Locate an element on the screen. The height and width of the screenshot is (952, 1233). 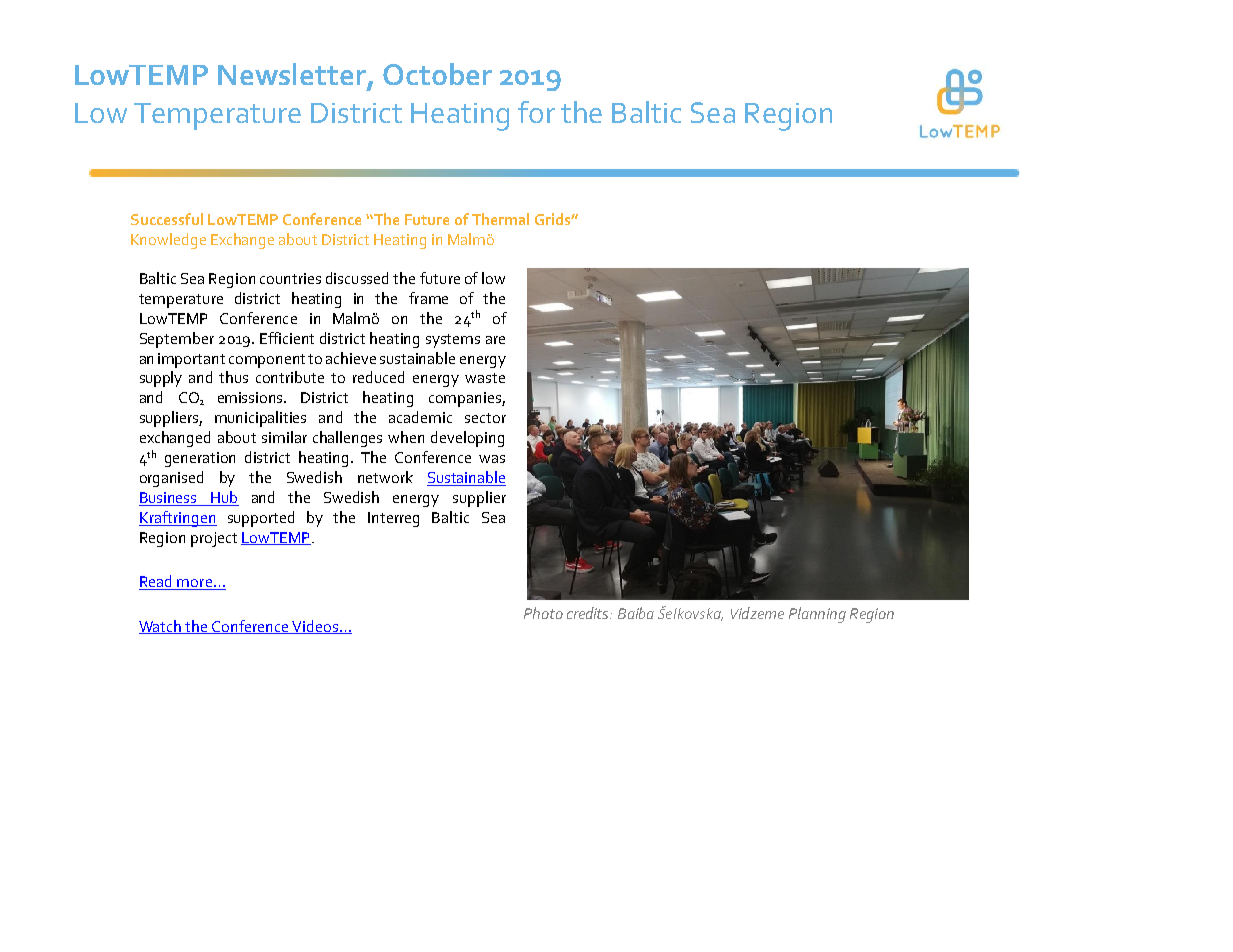
sector is located at coordinates (485, 418).
